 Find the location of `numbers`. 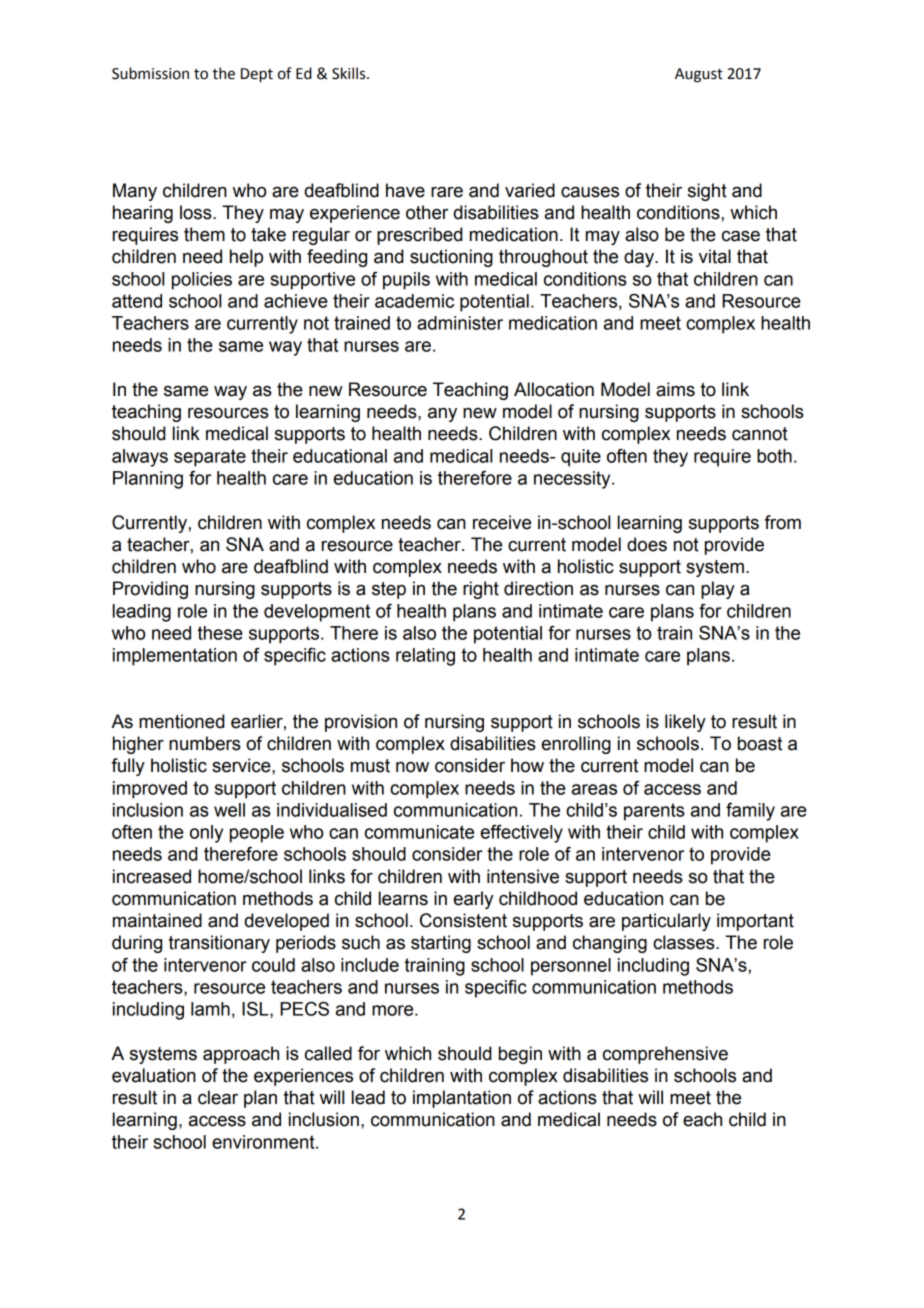

numbers is located at coordinates (205, 743).
